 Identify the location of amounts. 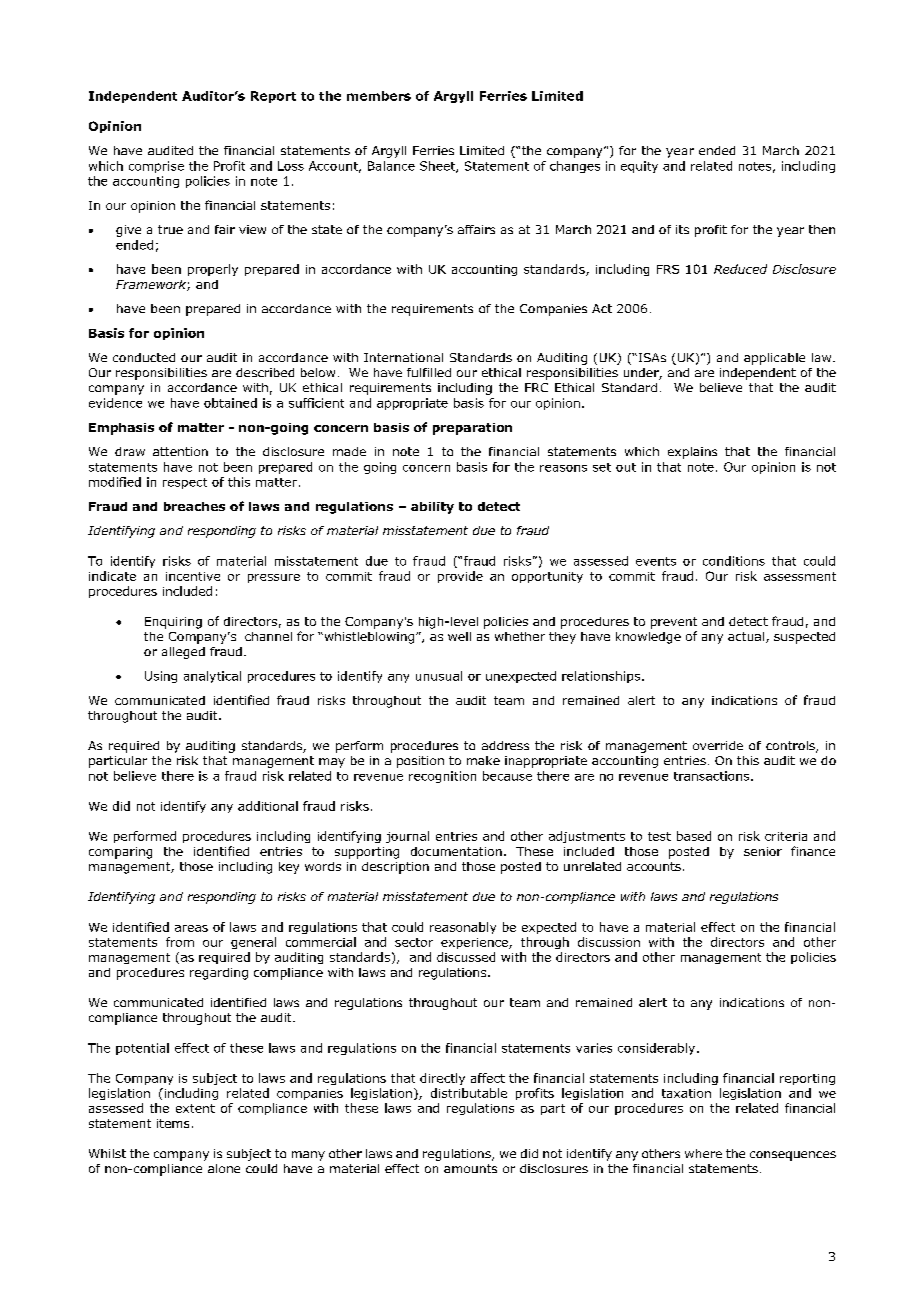
(470, 1168).
